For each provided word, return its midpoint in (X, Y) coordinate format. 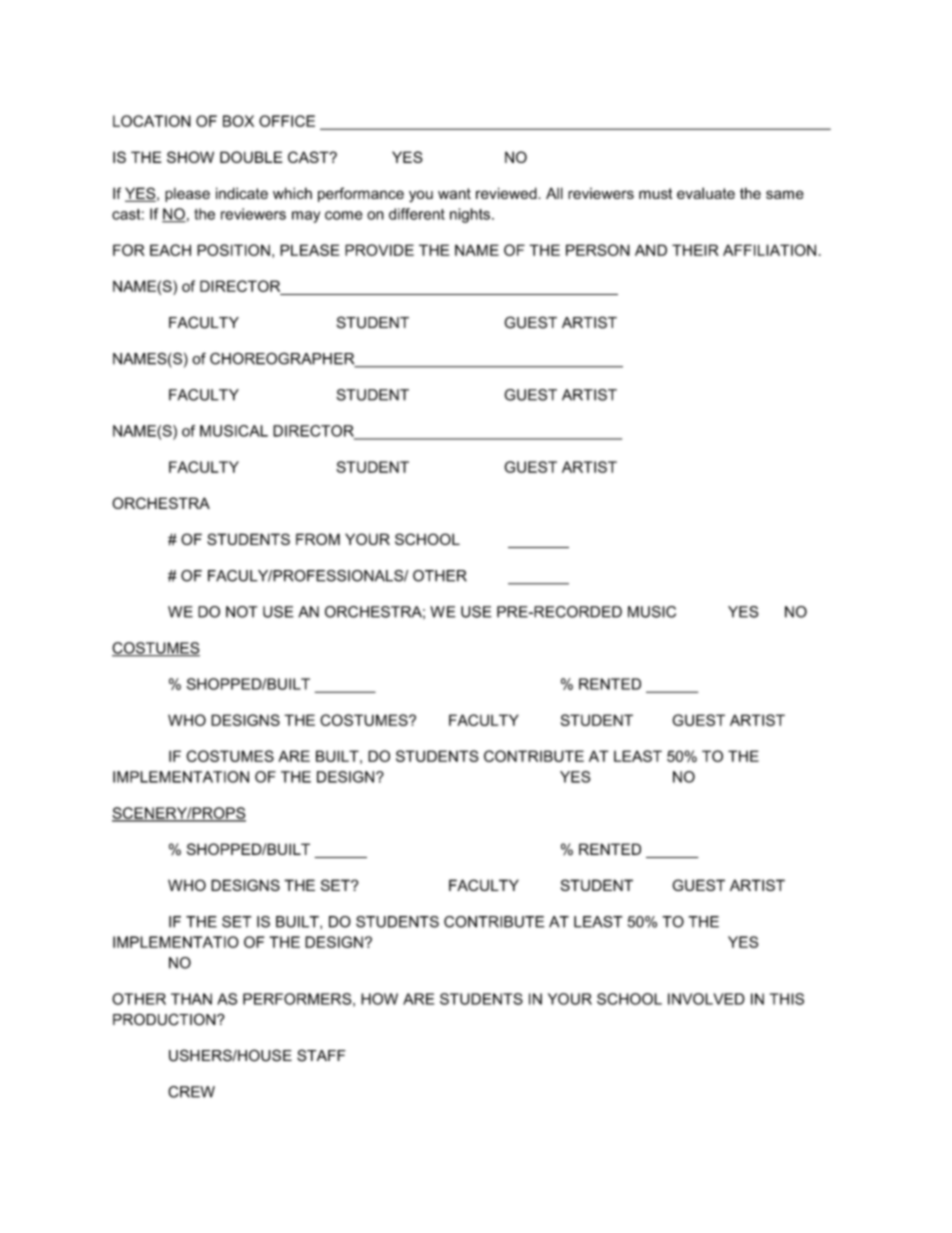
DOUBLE (251, 157)
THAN (191, 999)
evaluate (706, 193)
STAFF (321, 1055)
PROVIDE (379, 250)
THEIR (695, 250)
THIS (787, 999)
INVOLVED (706, 999)
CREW (191, 1092)
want (454, 193)
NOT (241, 612)
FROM (318, 539)
